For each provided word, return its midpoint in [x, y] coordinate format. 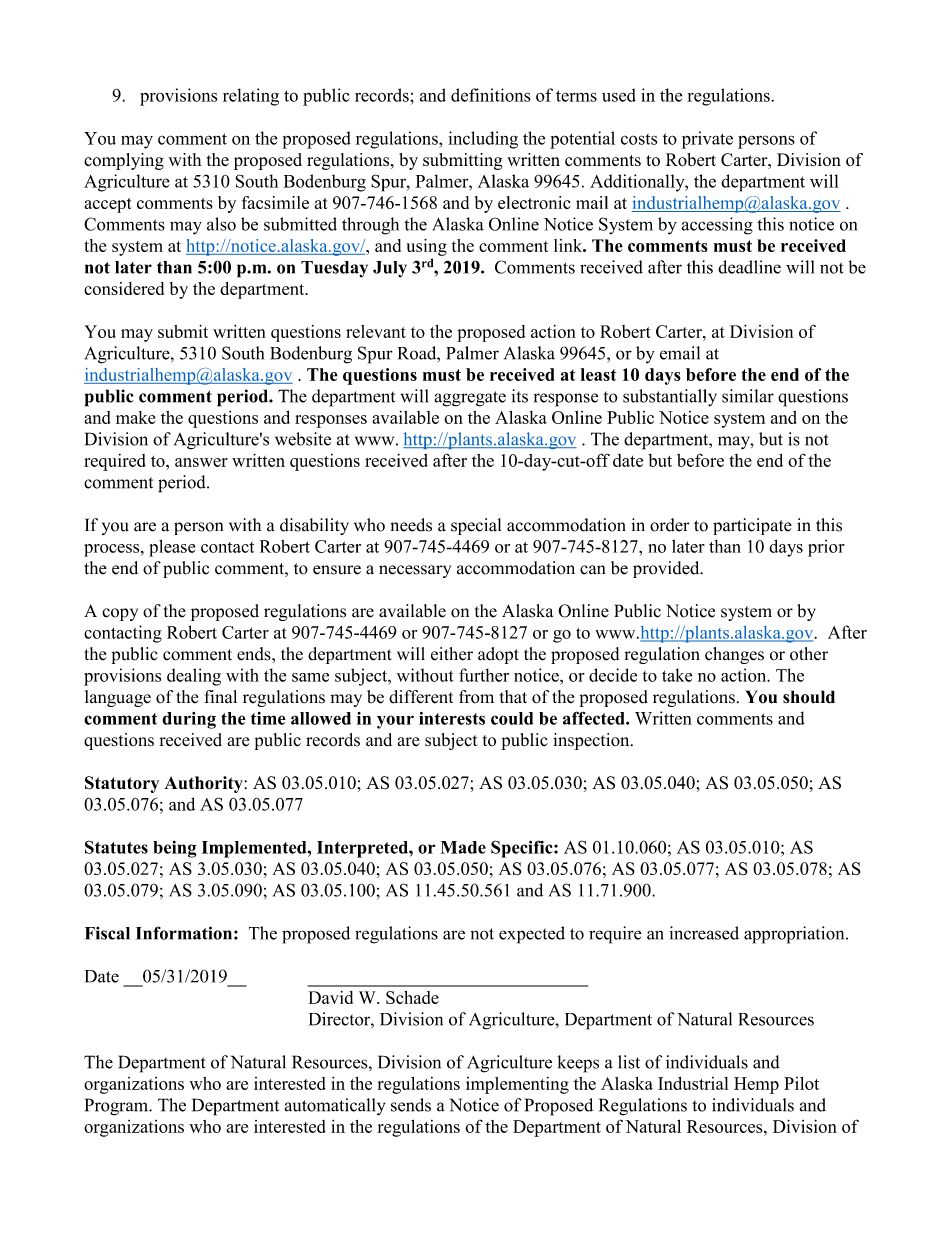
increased [704, 933]
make [136, 417]
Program [118, 1107]
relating [251, 97]
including [483, 140]
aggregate [470, 399]
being [175, 849]
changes [734, 655]
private [707, 140]
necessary [415, 571]
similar [748, 396]
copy [120, 614]
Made [463, 847]
